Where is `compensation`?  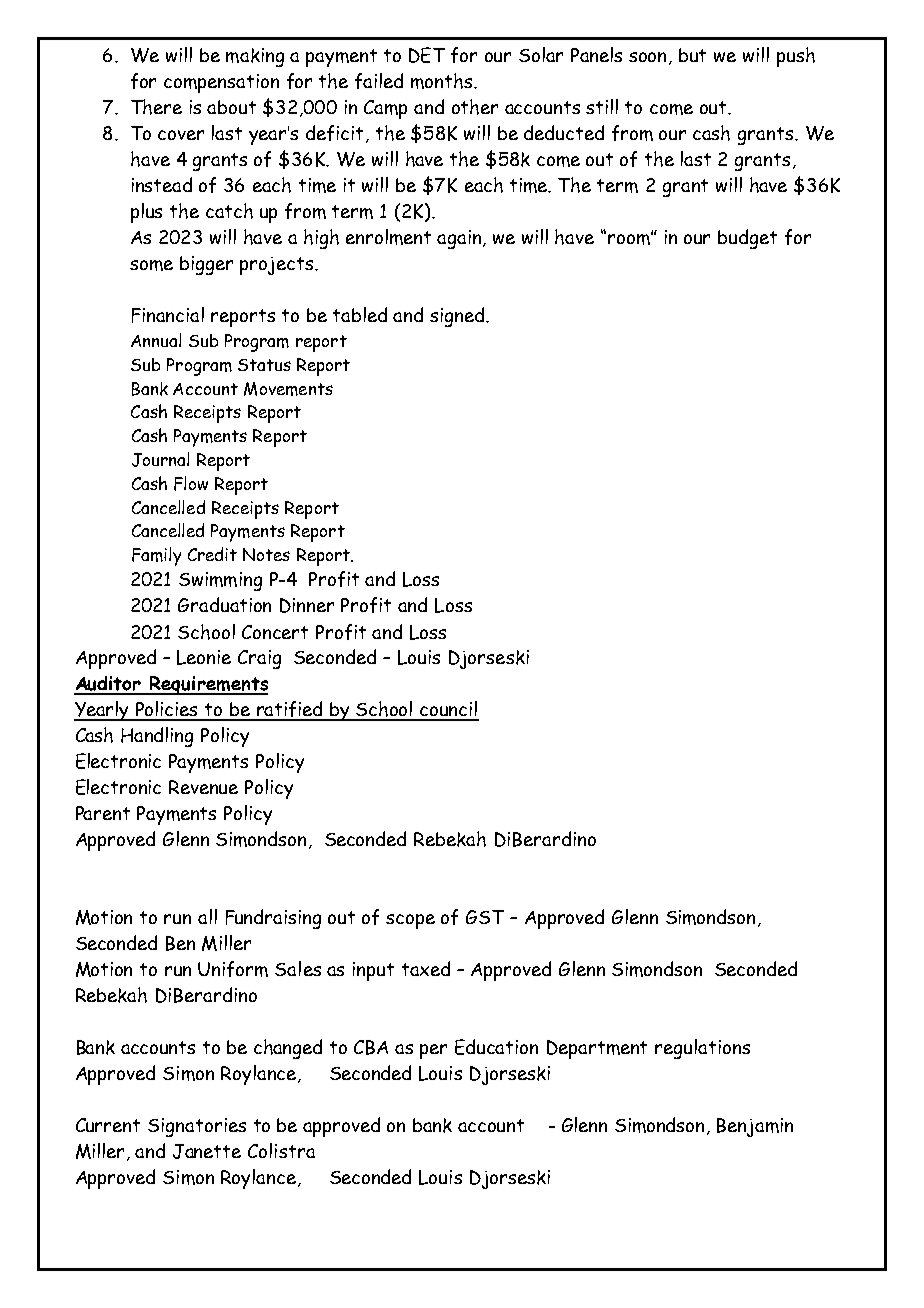
compensation is located at coordinates (221, 83).
